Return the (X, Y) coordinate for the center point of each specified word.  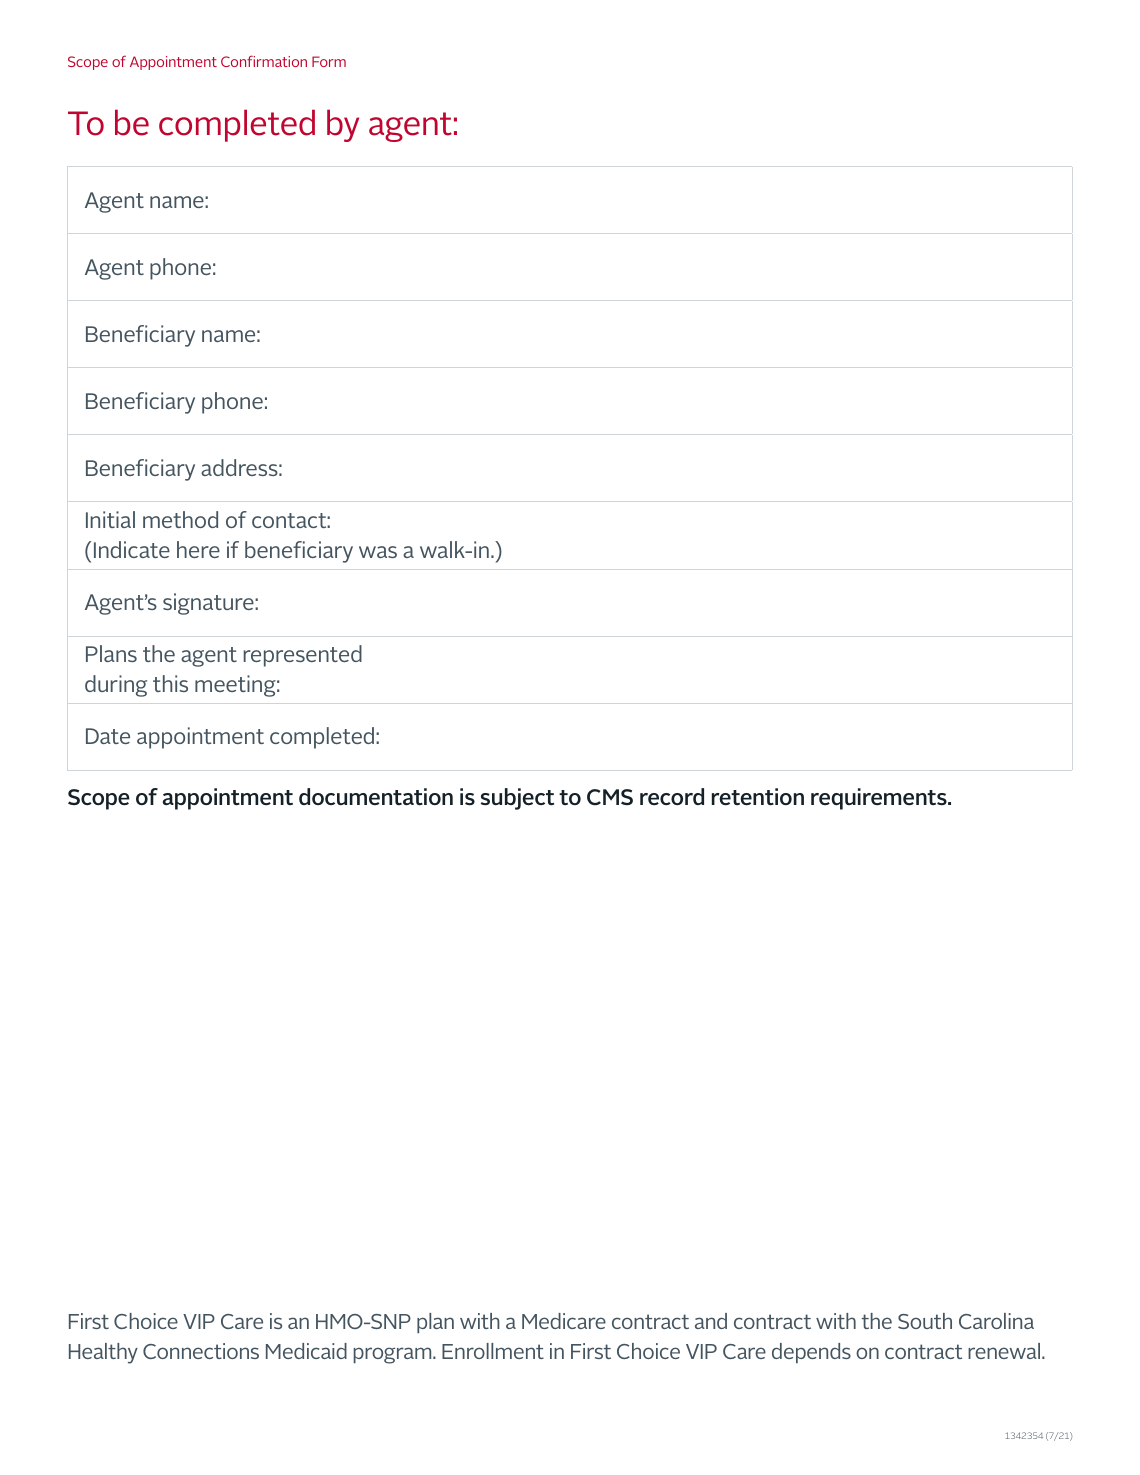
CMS (610, 797)
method (180, 519)
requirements (880, 799)
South (925, 1321)
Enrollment (493, 1351)
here (198, 549)
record (672, 796)
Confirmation (264, 61)
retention (758, 797)
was (378, 552)
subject (517, 799)
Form (329, 61)
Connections (201, 1351)
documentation (376, 797)
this (170, 683)
